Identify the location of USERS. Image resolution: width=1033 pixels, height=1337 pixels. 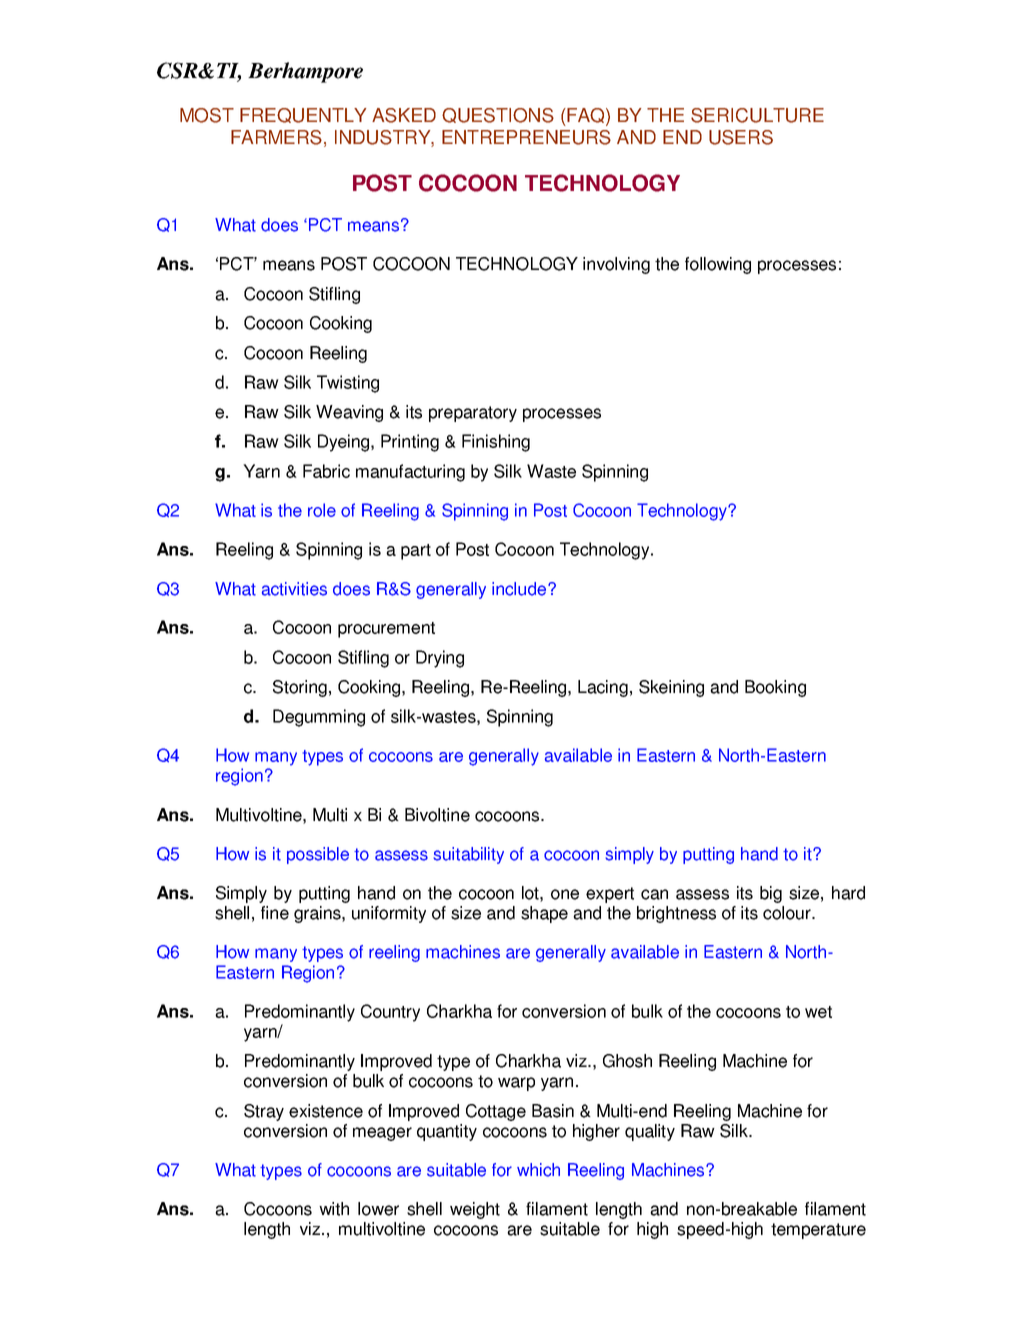
(741, 137).
